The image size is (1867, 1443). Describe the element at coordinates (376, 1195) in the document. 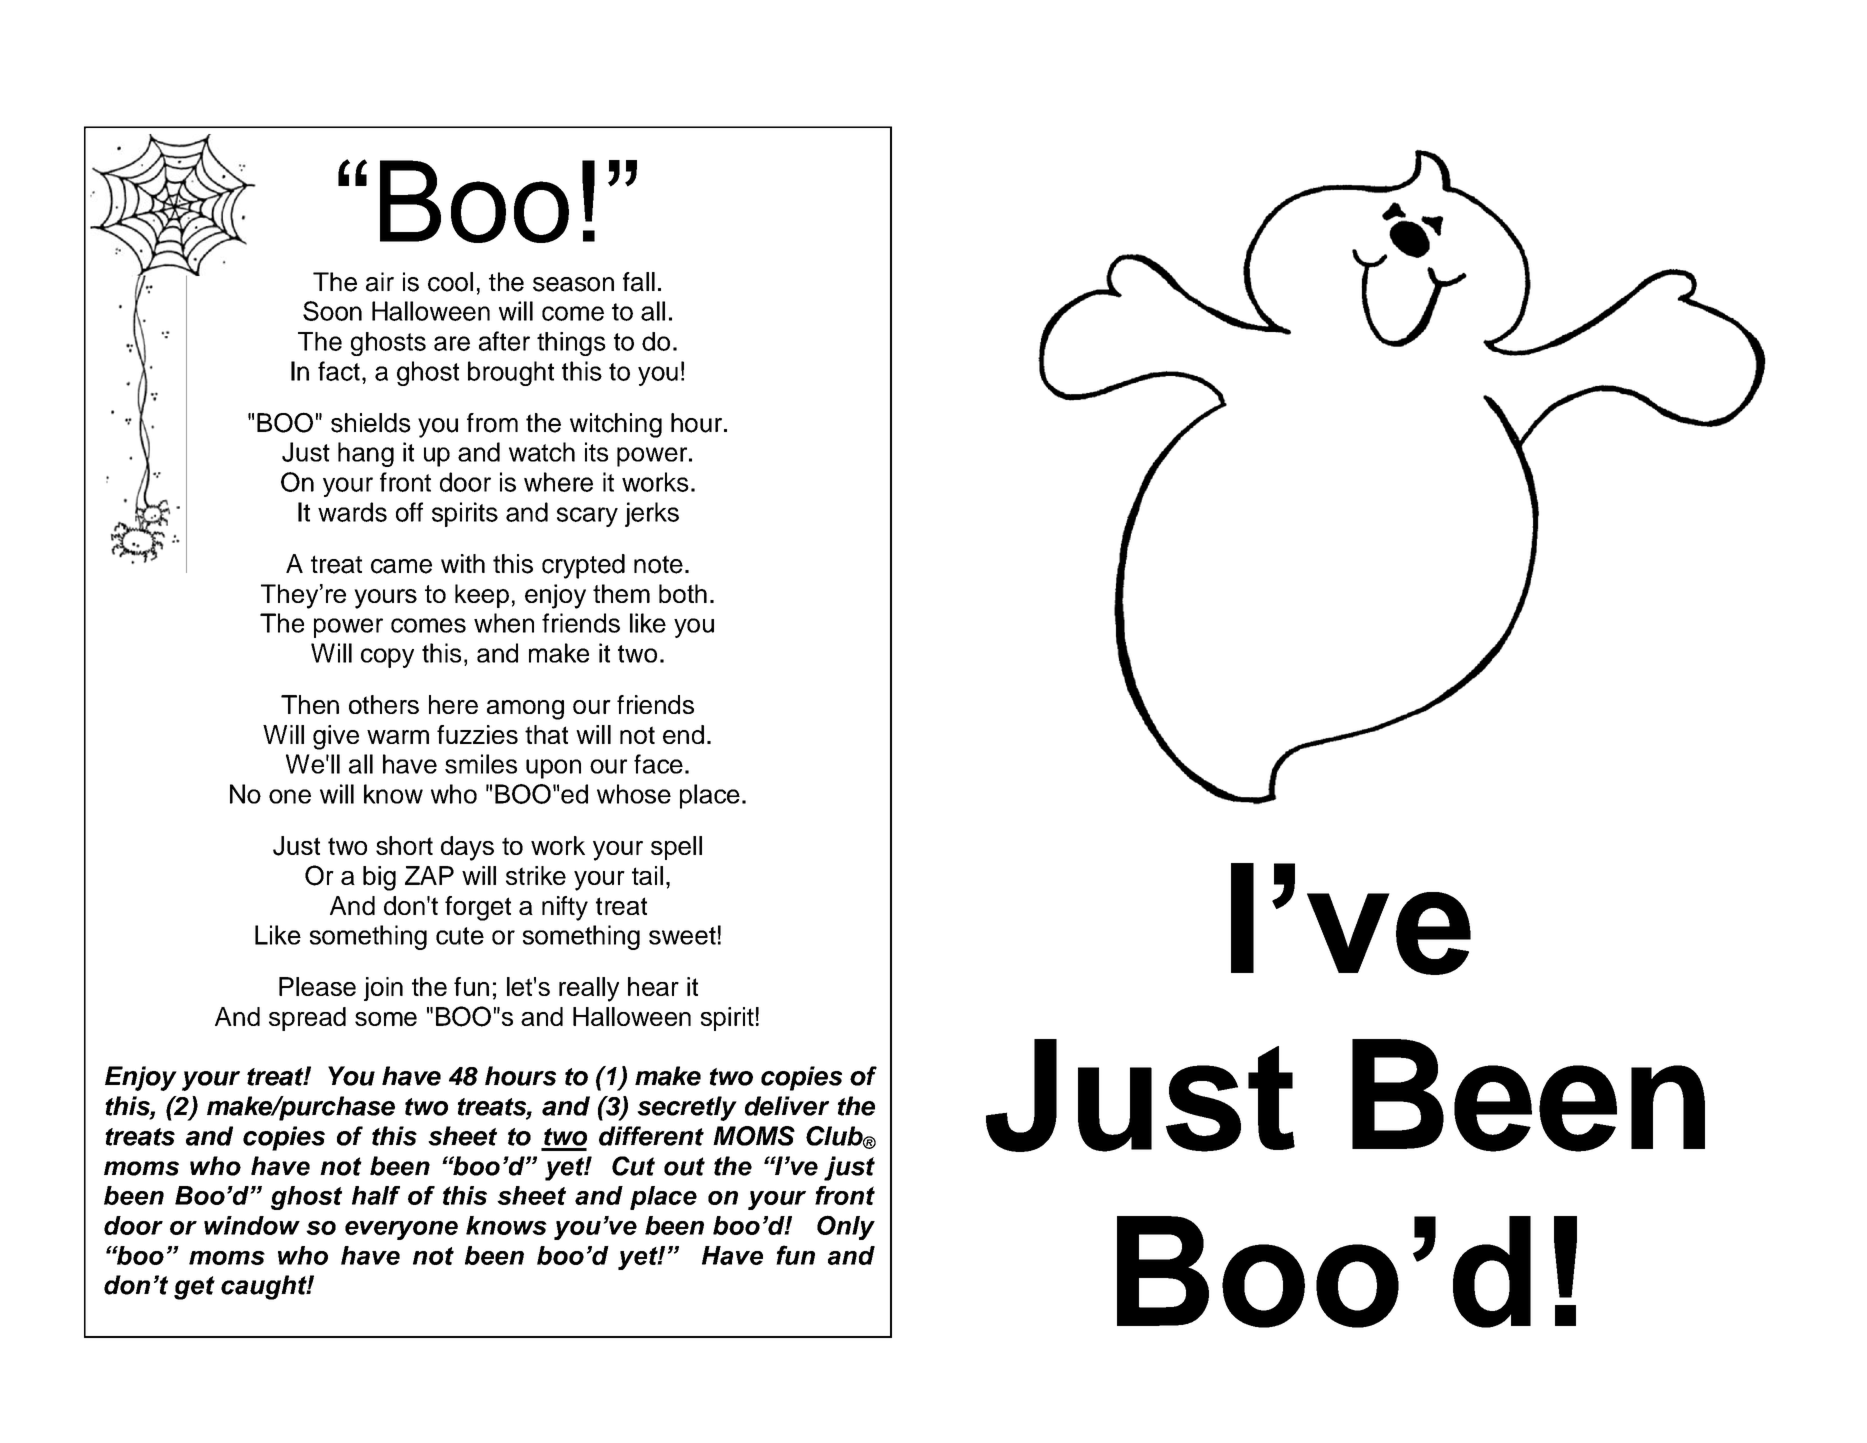

I see `half` at that location.
